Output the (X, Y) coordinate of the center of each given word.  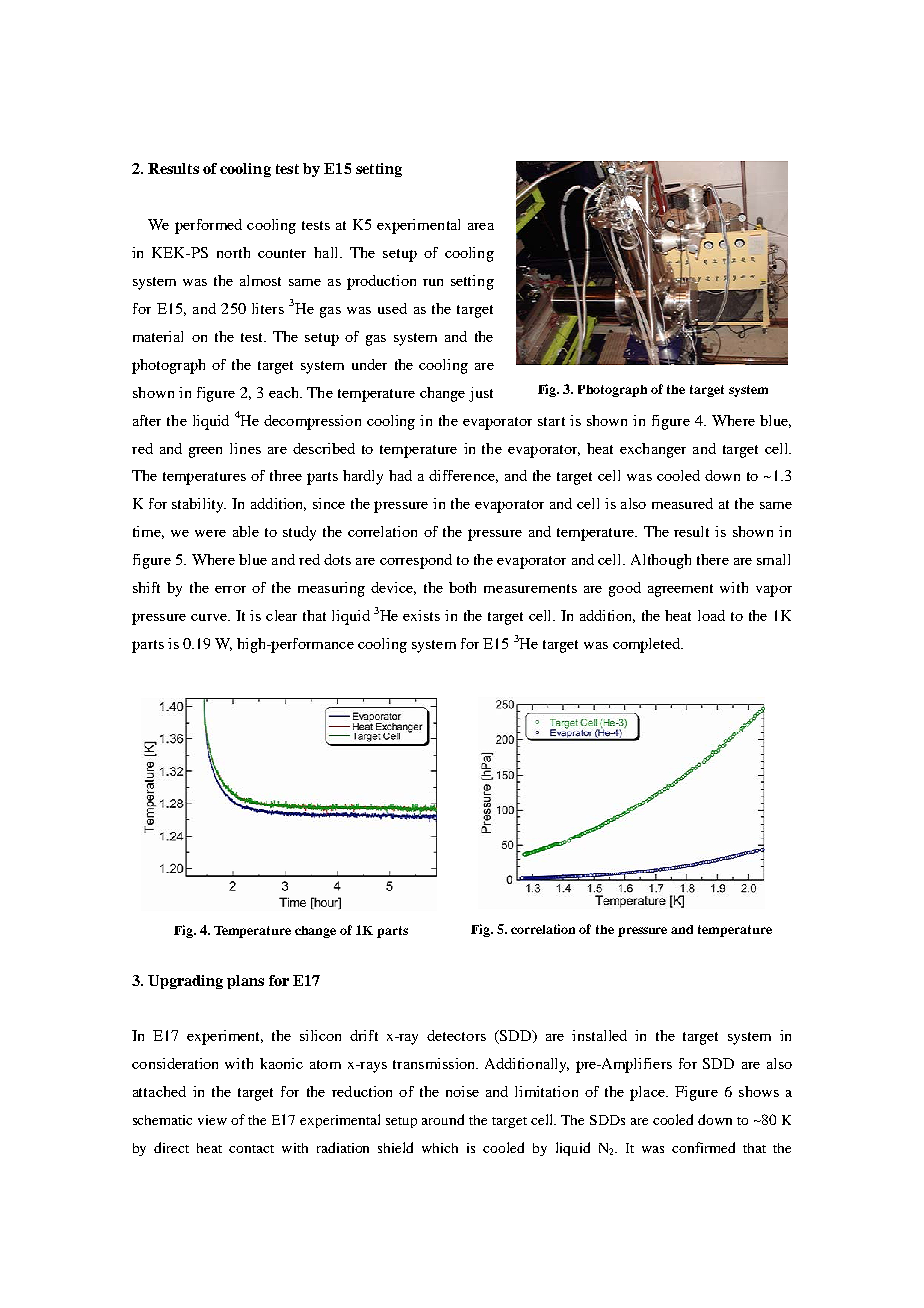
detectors (456, 1035)
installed (599, 1035)
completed (648, 645)
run (433, 282)
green (205, 452)
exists (421, 615)
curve (210, 617)
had (400, 475)
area (481, 226)
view (212, 1120)
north (233, 252)
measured (682, 503)
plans (245, 982)
